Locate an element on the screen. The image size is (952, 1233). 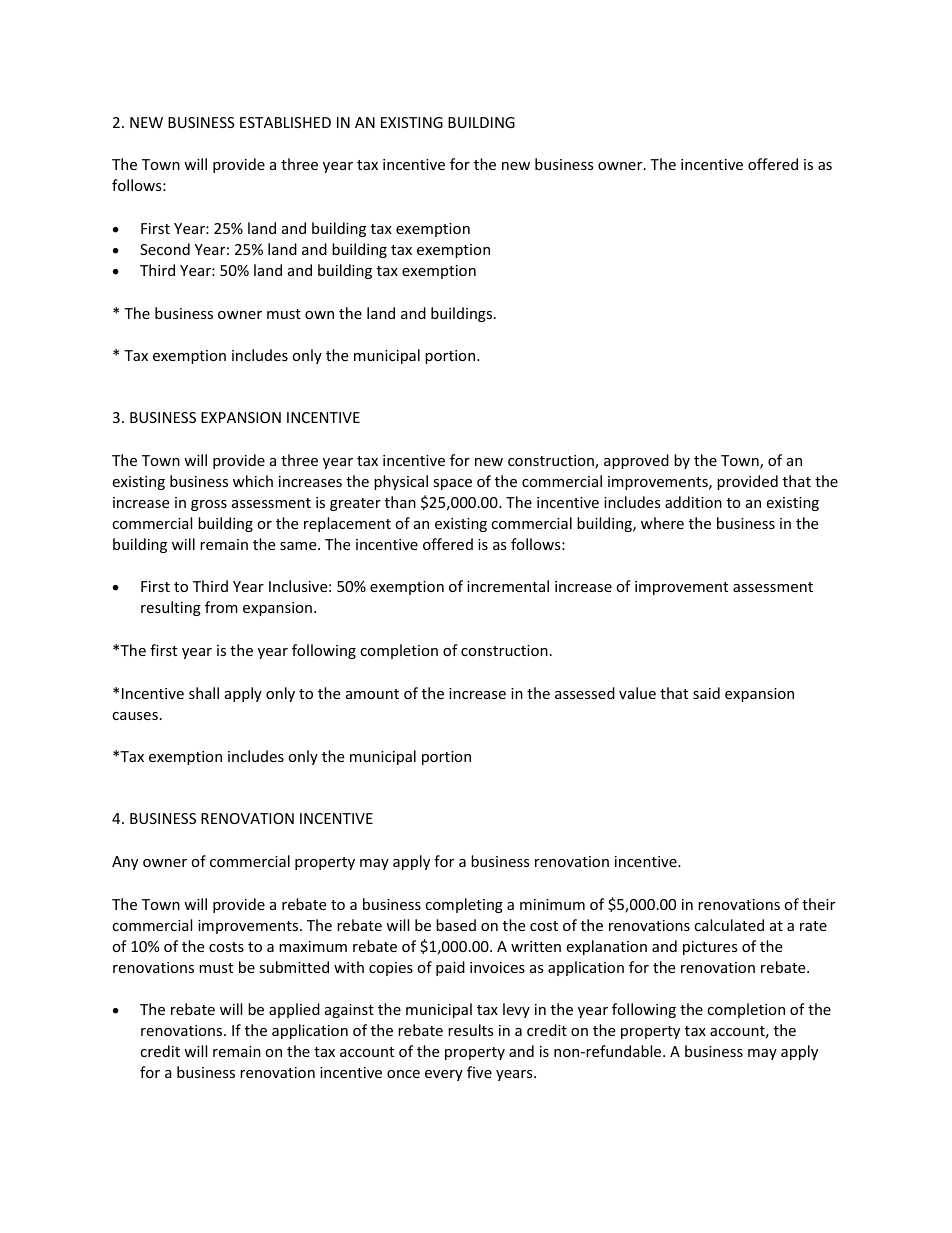
ESTABLISHED is located at coordinates (285, 122).
